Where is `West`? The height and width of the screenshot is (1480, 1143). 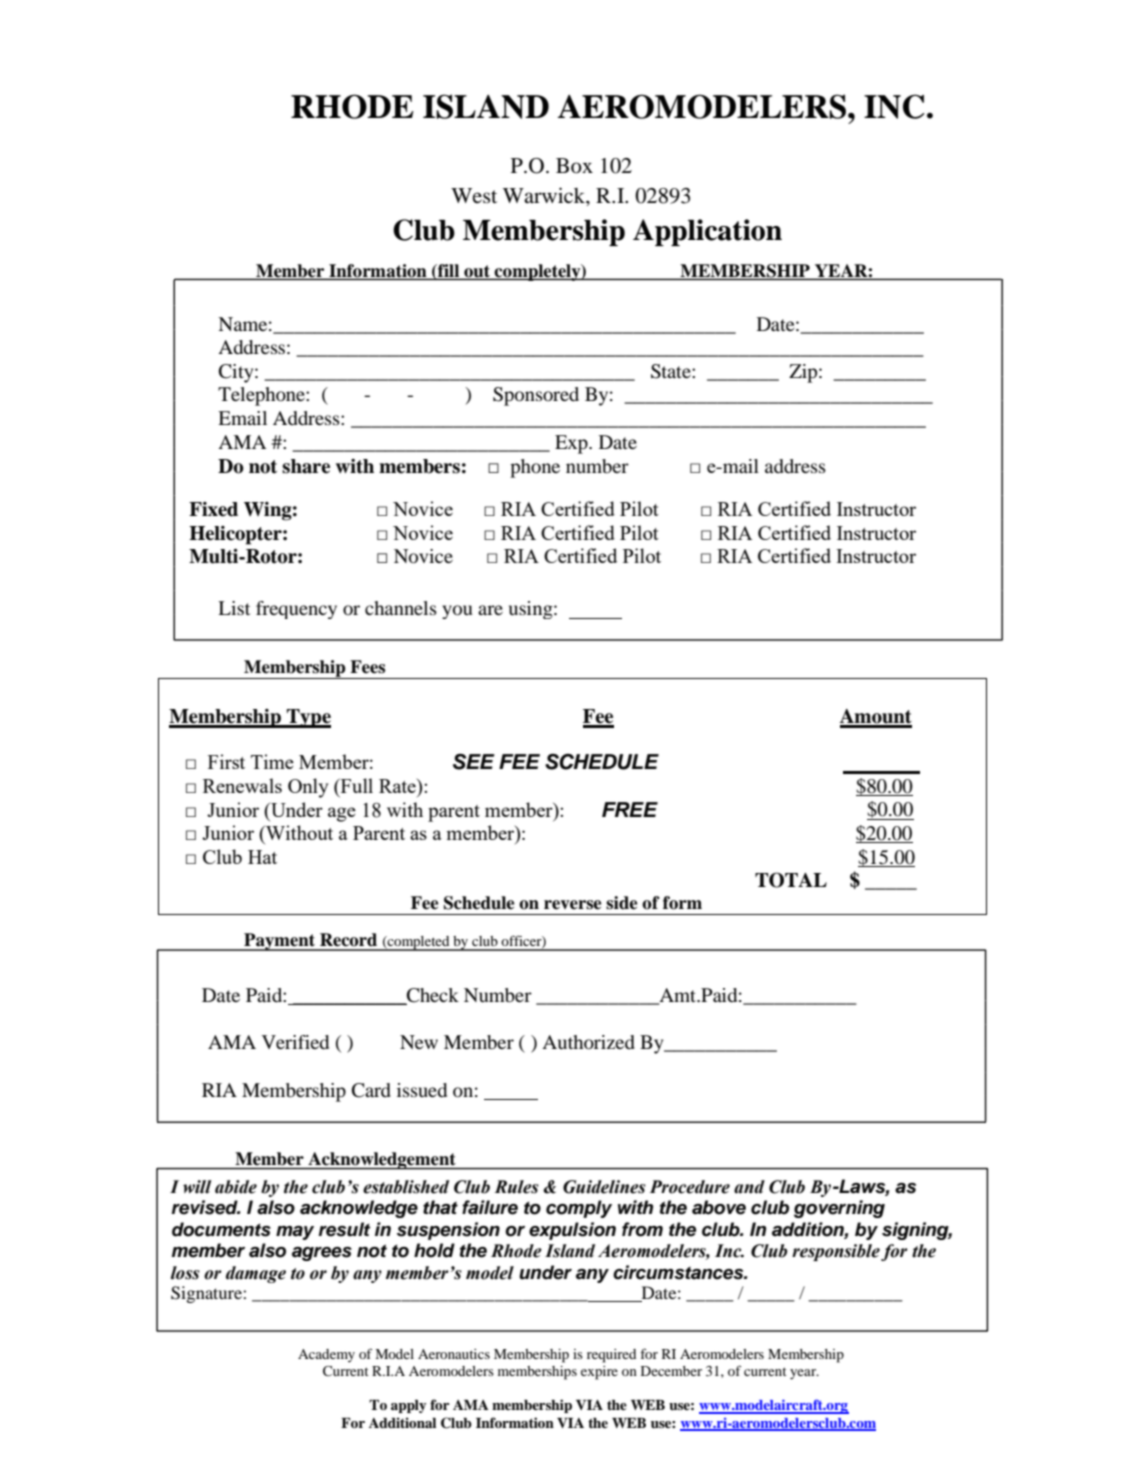 West is located at coordinates (474, 195).
